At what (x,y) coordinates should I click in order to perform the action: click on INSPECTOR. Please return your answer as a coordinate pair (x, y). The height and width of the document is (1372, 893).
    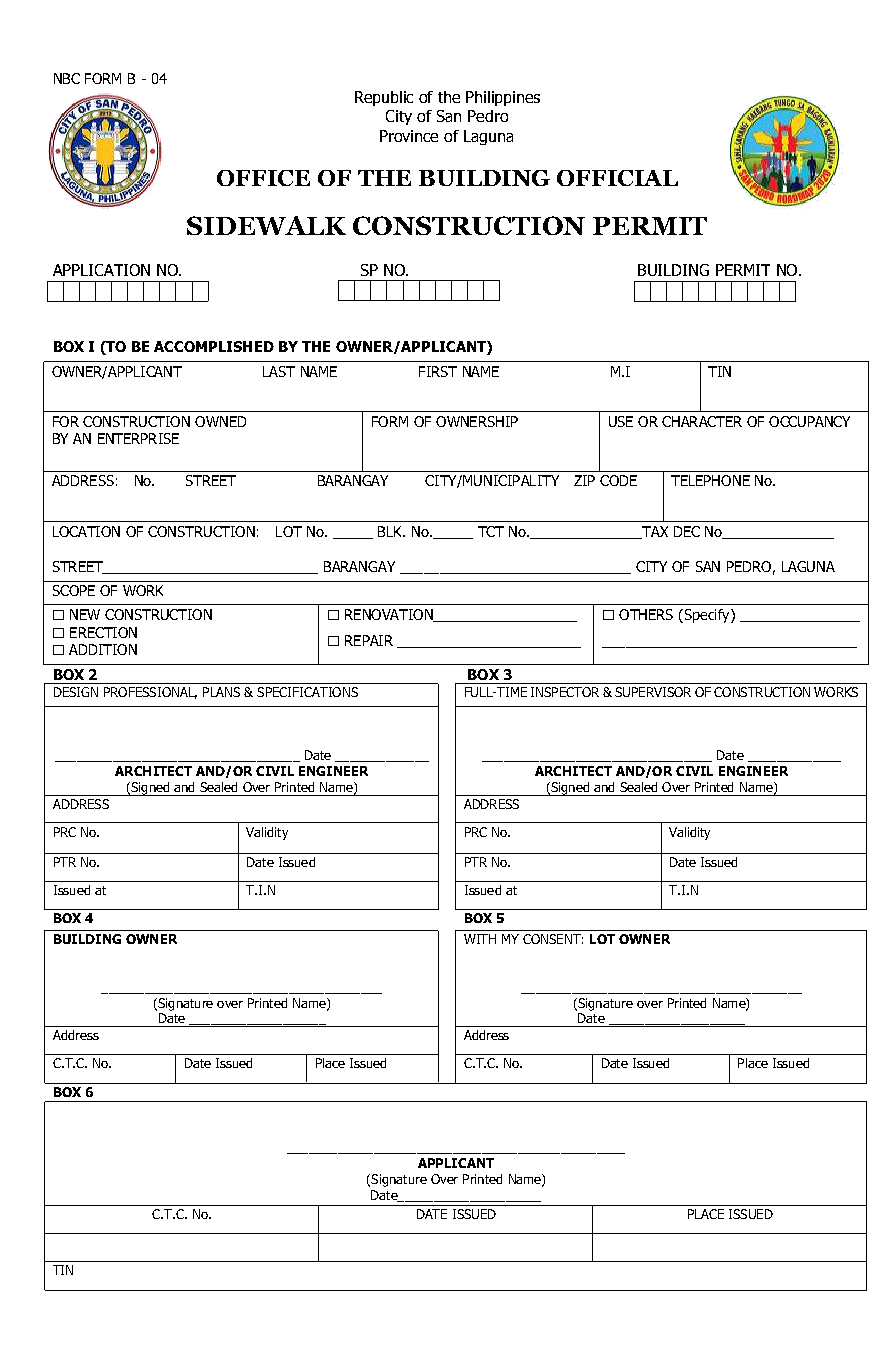
    Looking at the image, I should click on (565, 692).
